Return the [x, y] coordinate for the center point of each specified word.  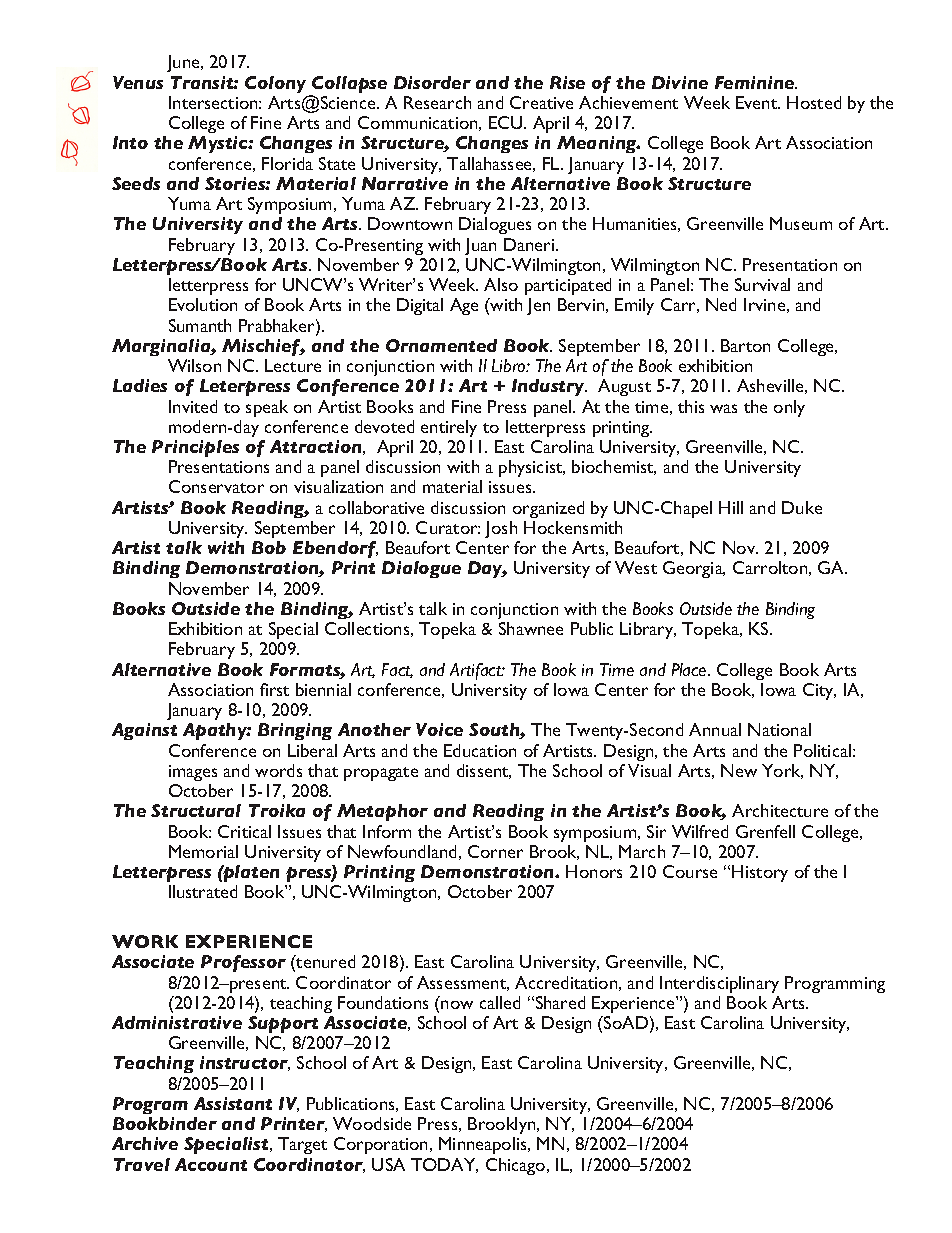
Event [758, 102]
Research [437, 102]
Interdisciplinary [719, 984]
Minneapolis [484, 1145]
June [184, 63]
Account [211, 1164]
